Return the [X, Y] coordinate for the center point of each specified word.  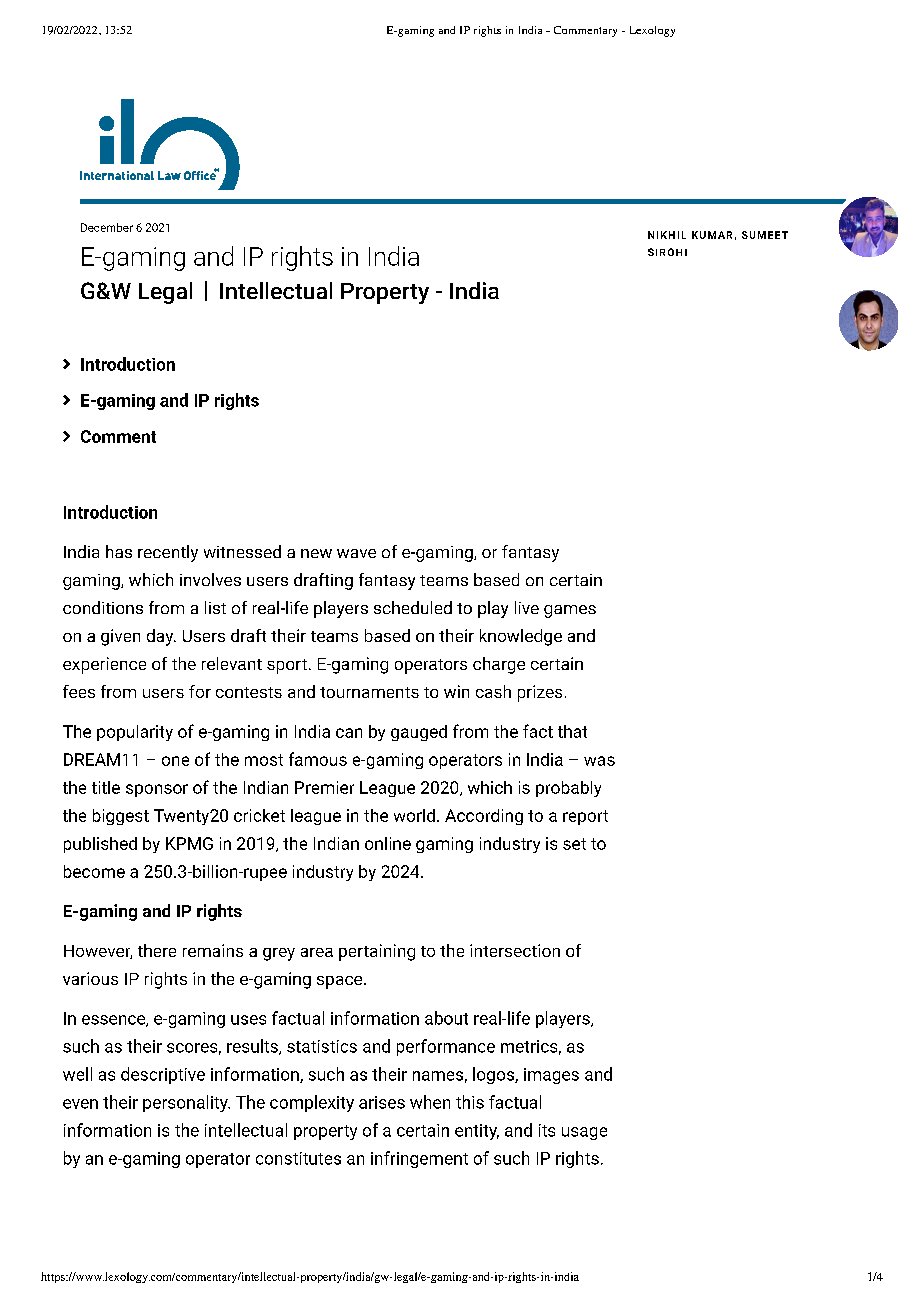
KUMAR [712, 235]
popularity [135, 733]
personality [186, 1103]
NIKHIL [667, 235]
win [456, 691]
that [572, 731]
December [107, 227]
